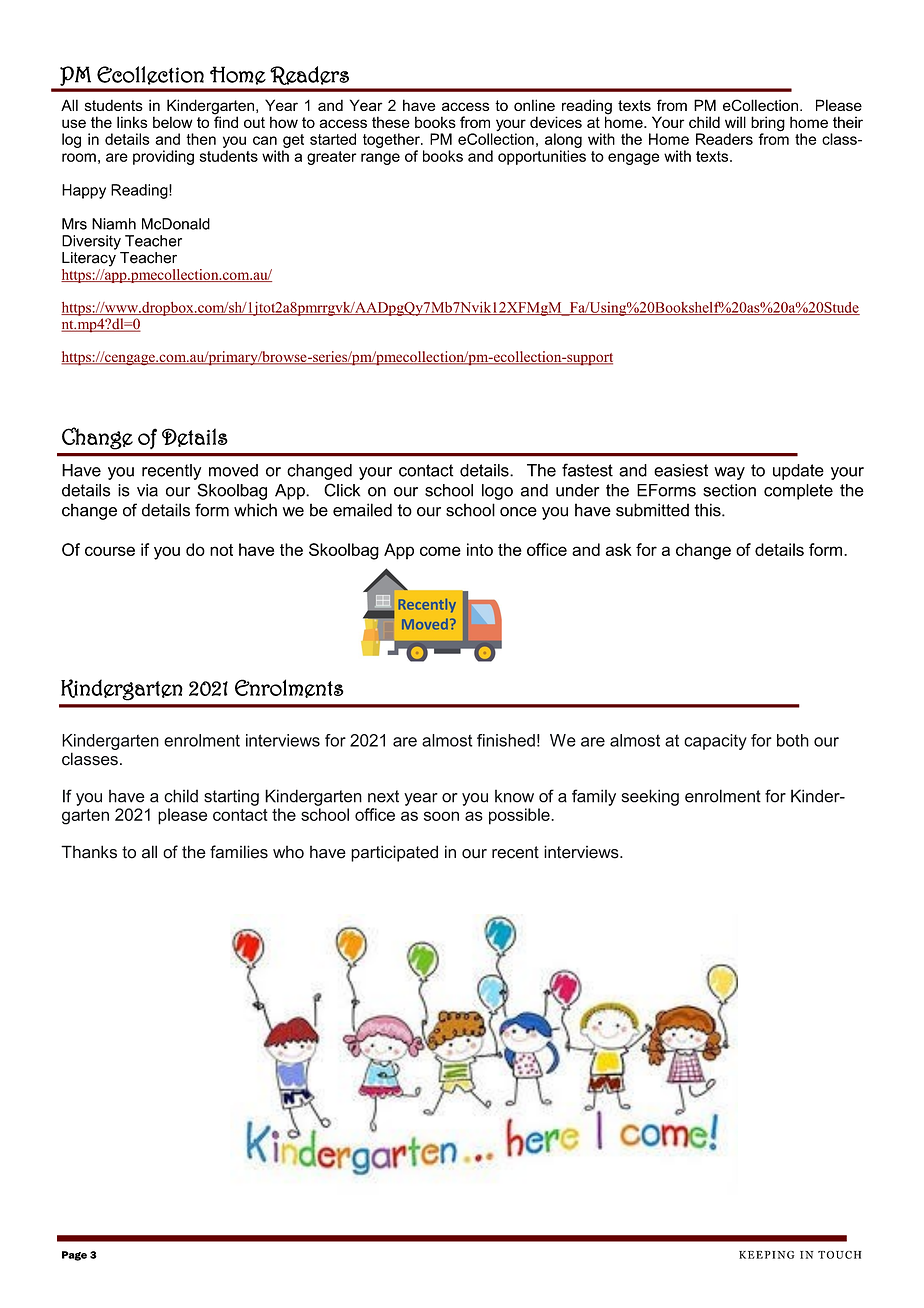 Image resolution: width=924 pixels, height=1308 pixels. What do you see at coordinates (231, 798) in the screenshot?
I see `starting` at bounding box center [231, 798].
